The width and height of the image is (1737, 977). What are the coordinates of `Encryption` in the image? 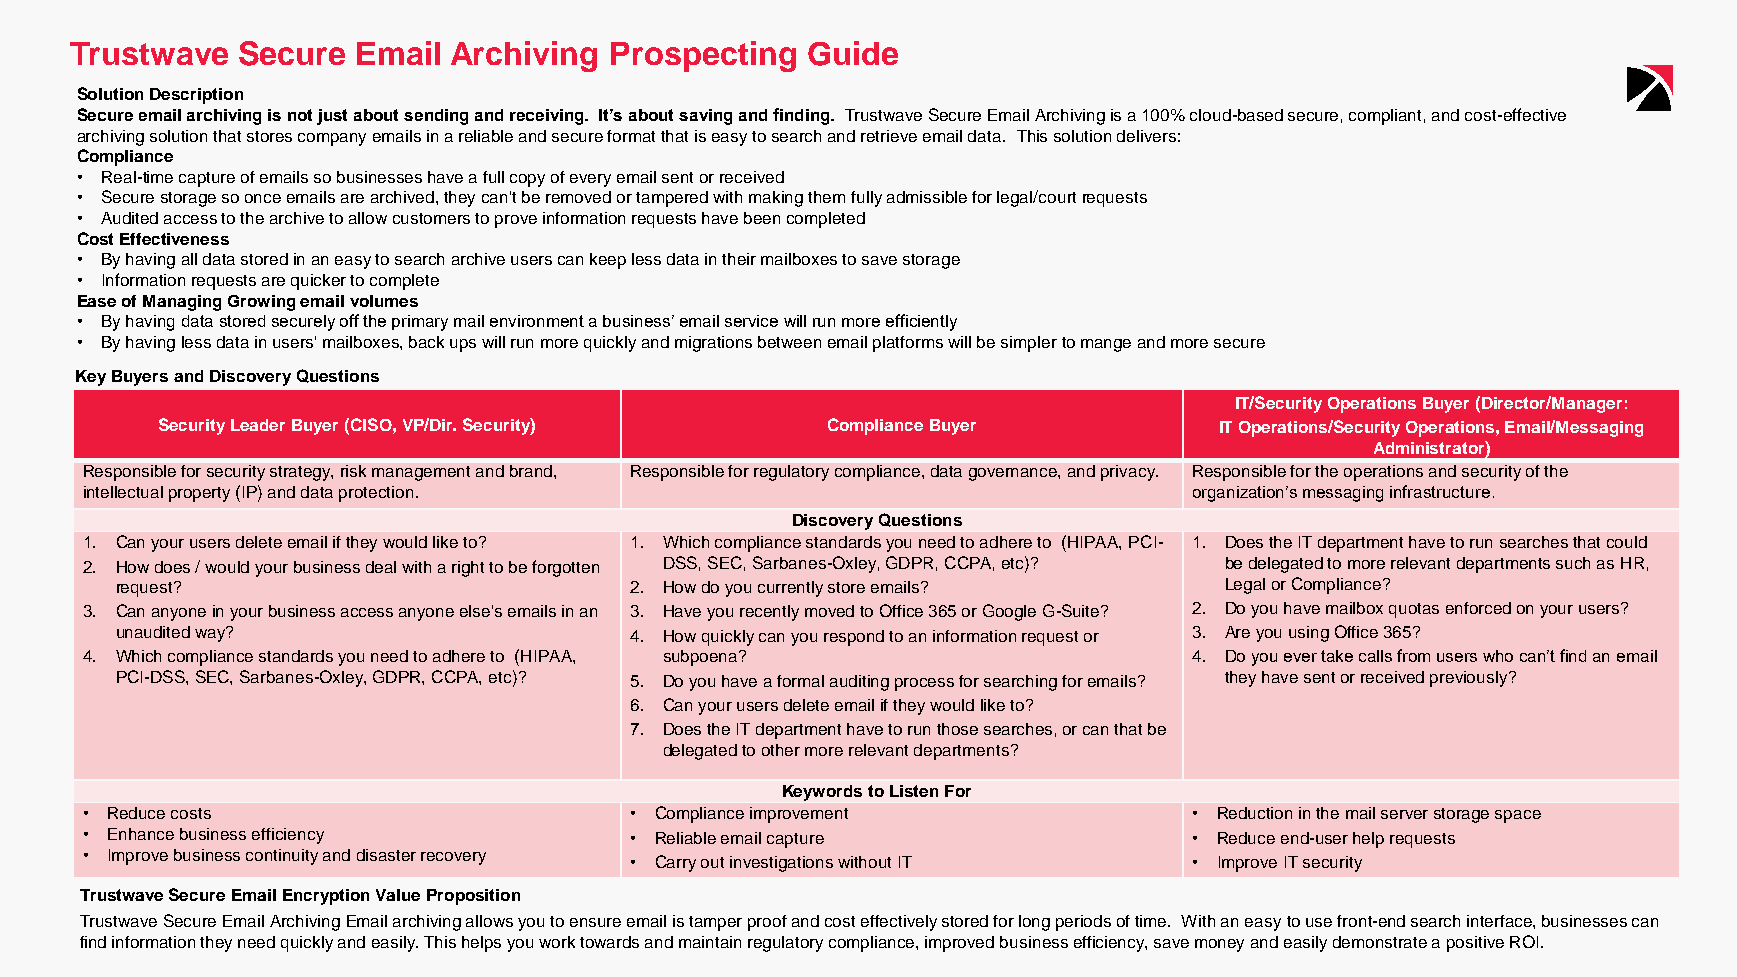 It's located at (326, 897).
